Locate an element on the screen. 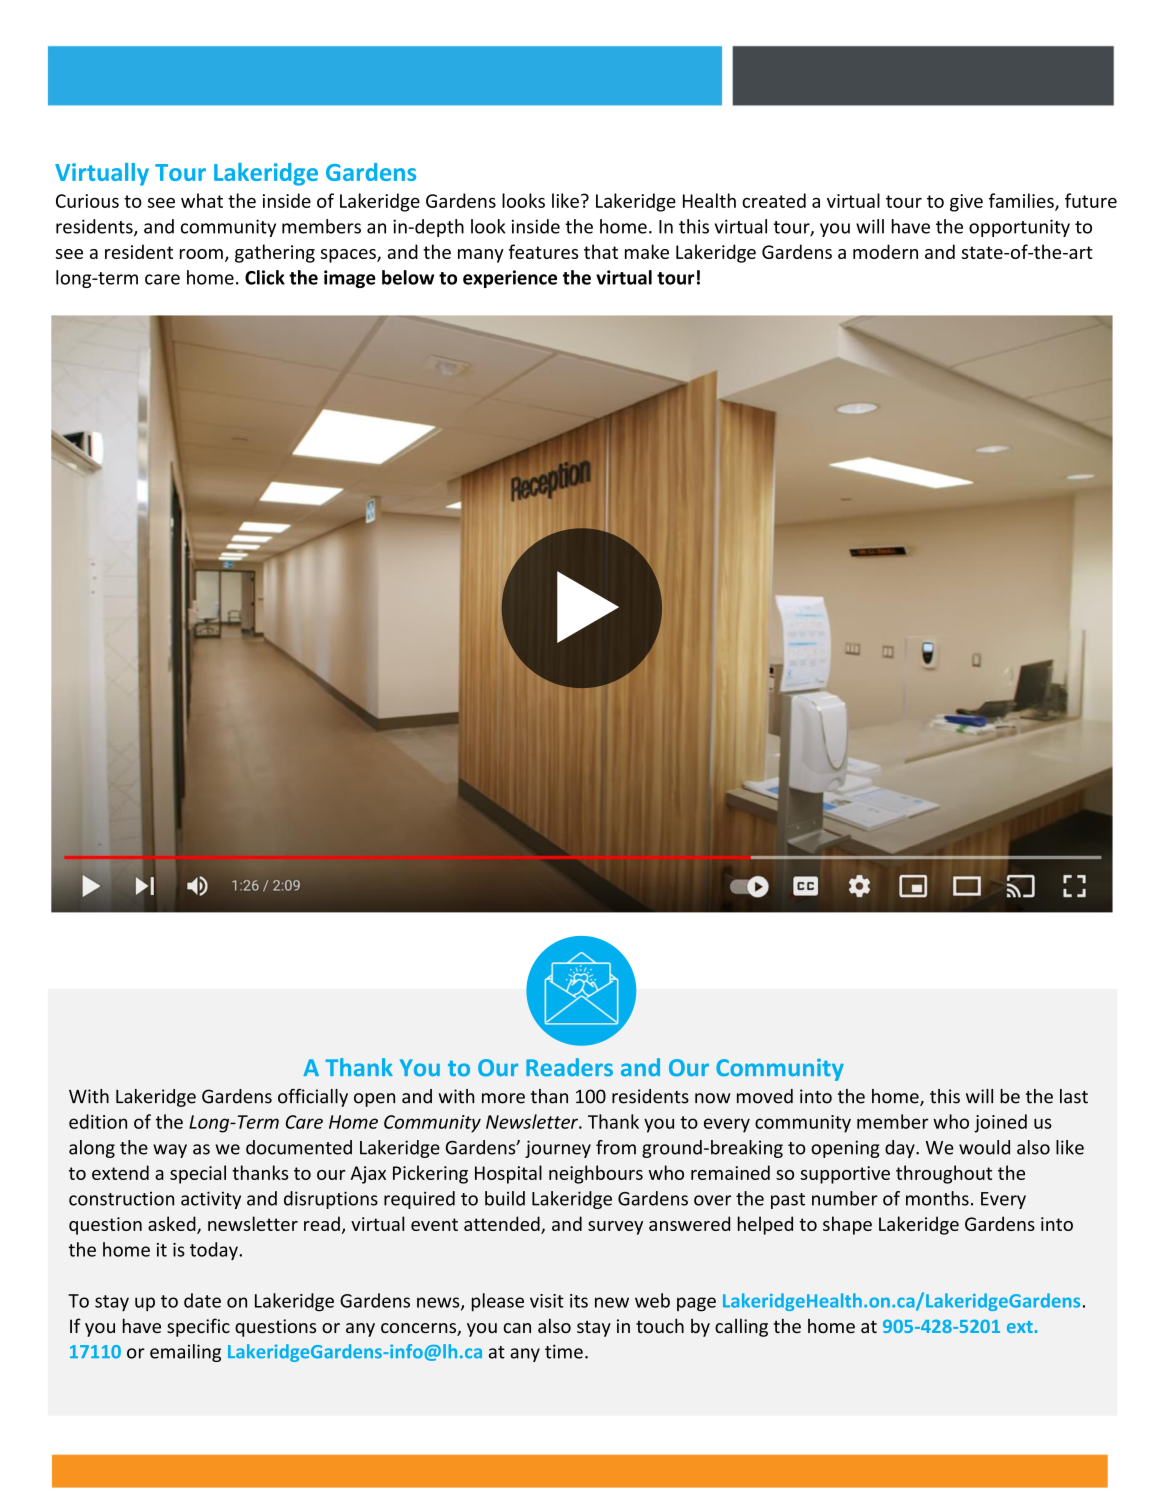 This screenshot has height=1505, width=1163. modern is located at coordinates (885, 251).
